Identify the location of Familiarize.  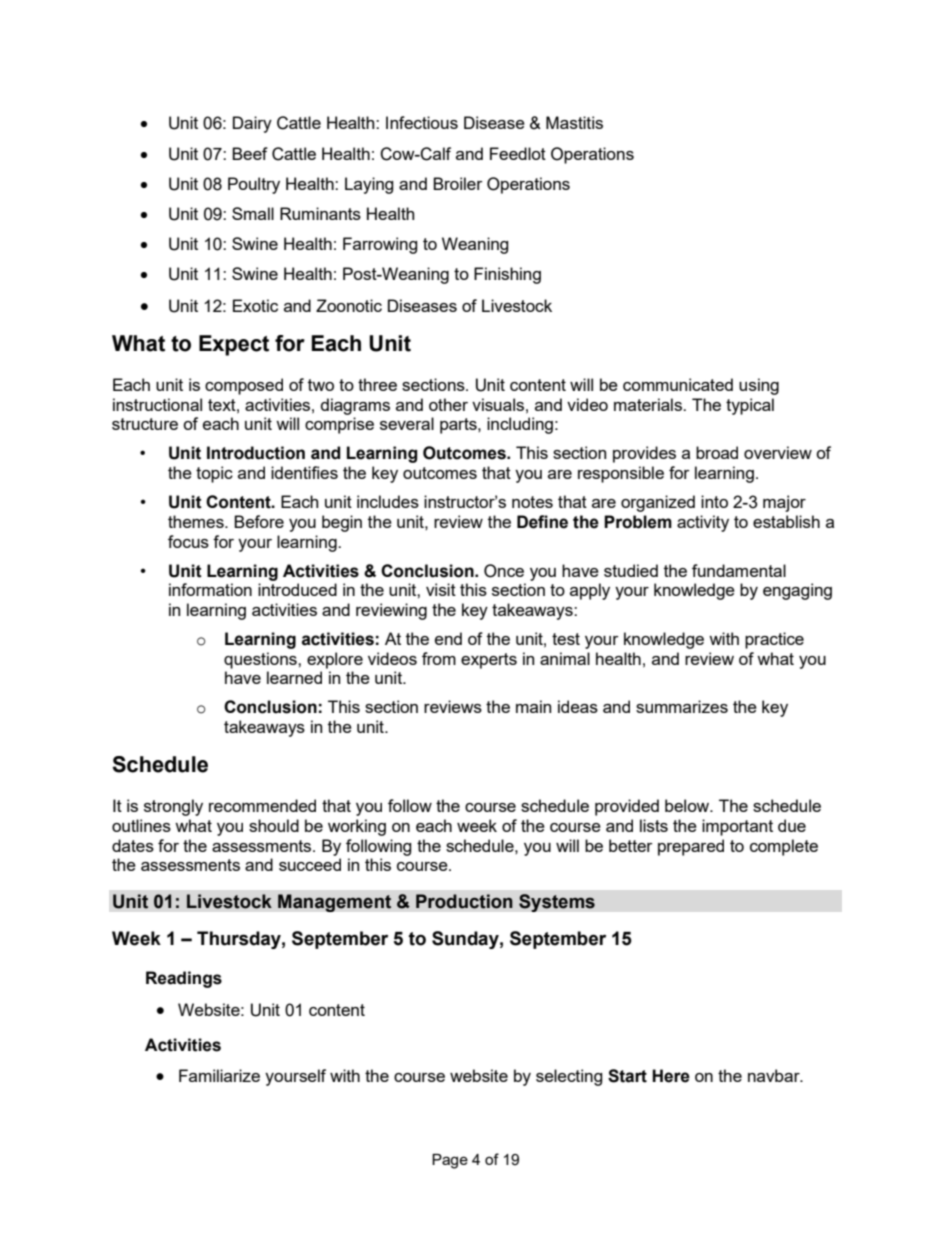
(219, 1075).
